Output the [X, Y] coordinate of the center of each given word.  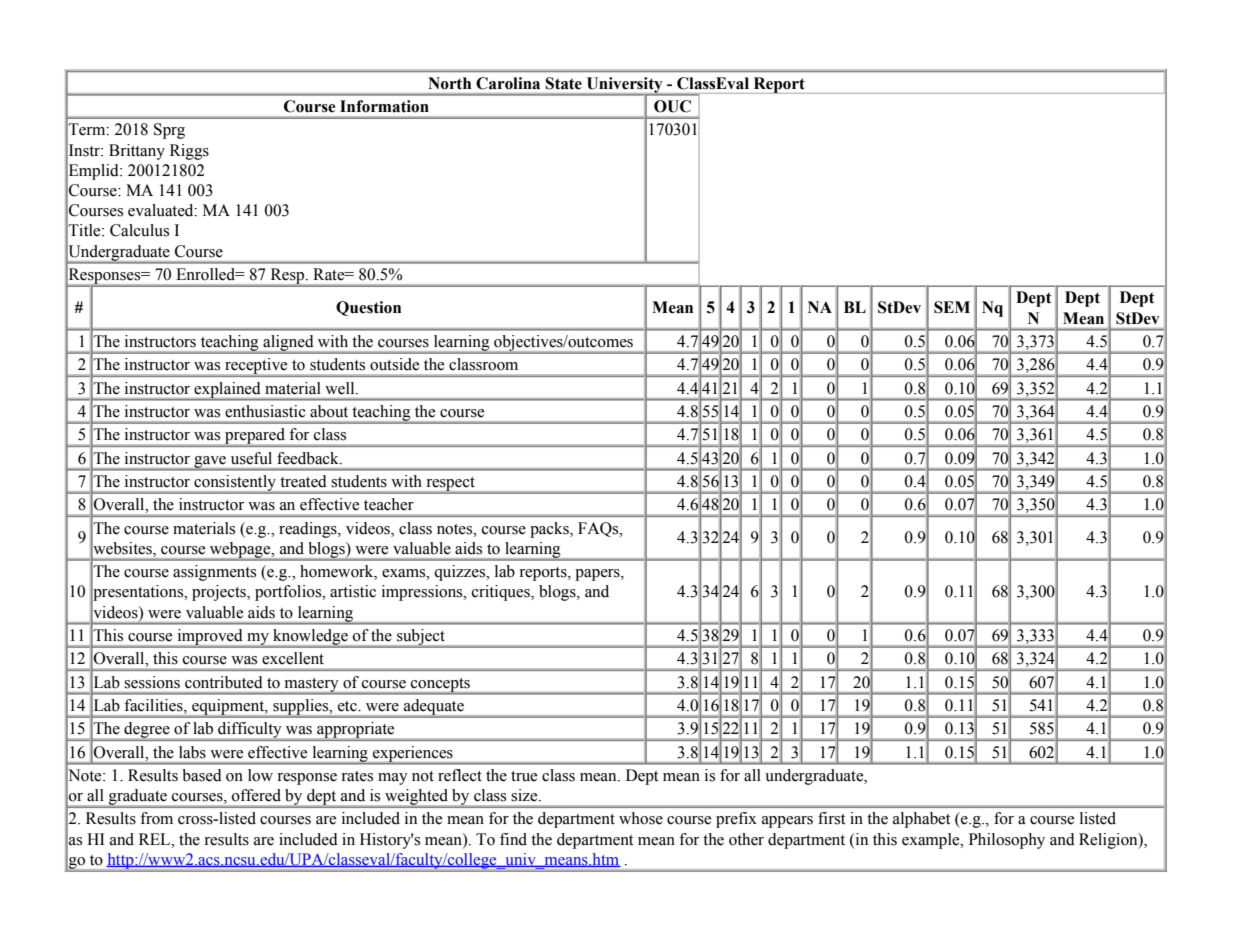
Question [368, 308]
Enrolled [207, 274]
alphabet [921, 820]
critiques [502, 593]
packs [550, 530]
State [564, 83]
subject [421, 638]
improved [210, 638]
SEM [952, 307]
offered [256, 795]
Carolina [508, 83]
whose [641, 818]
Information [384, 106]
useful [251, 458]
